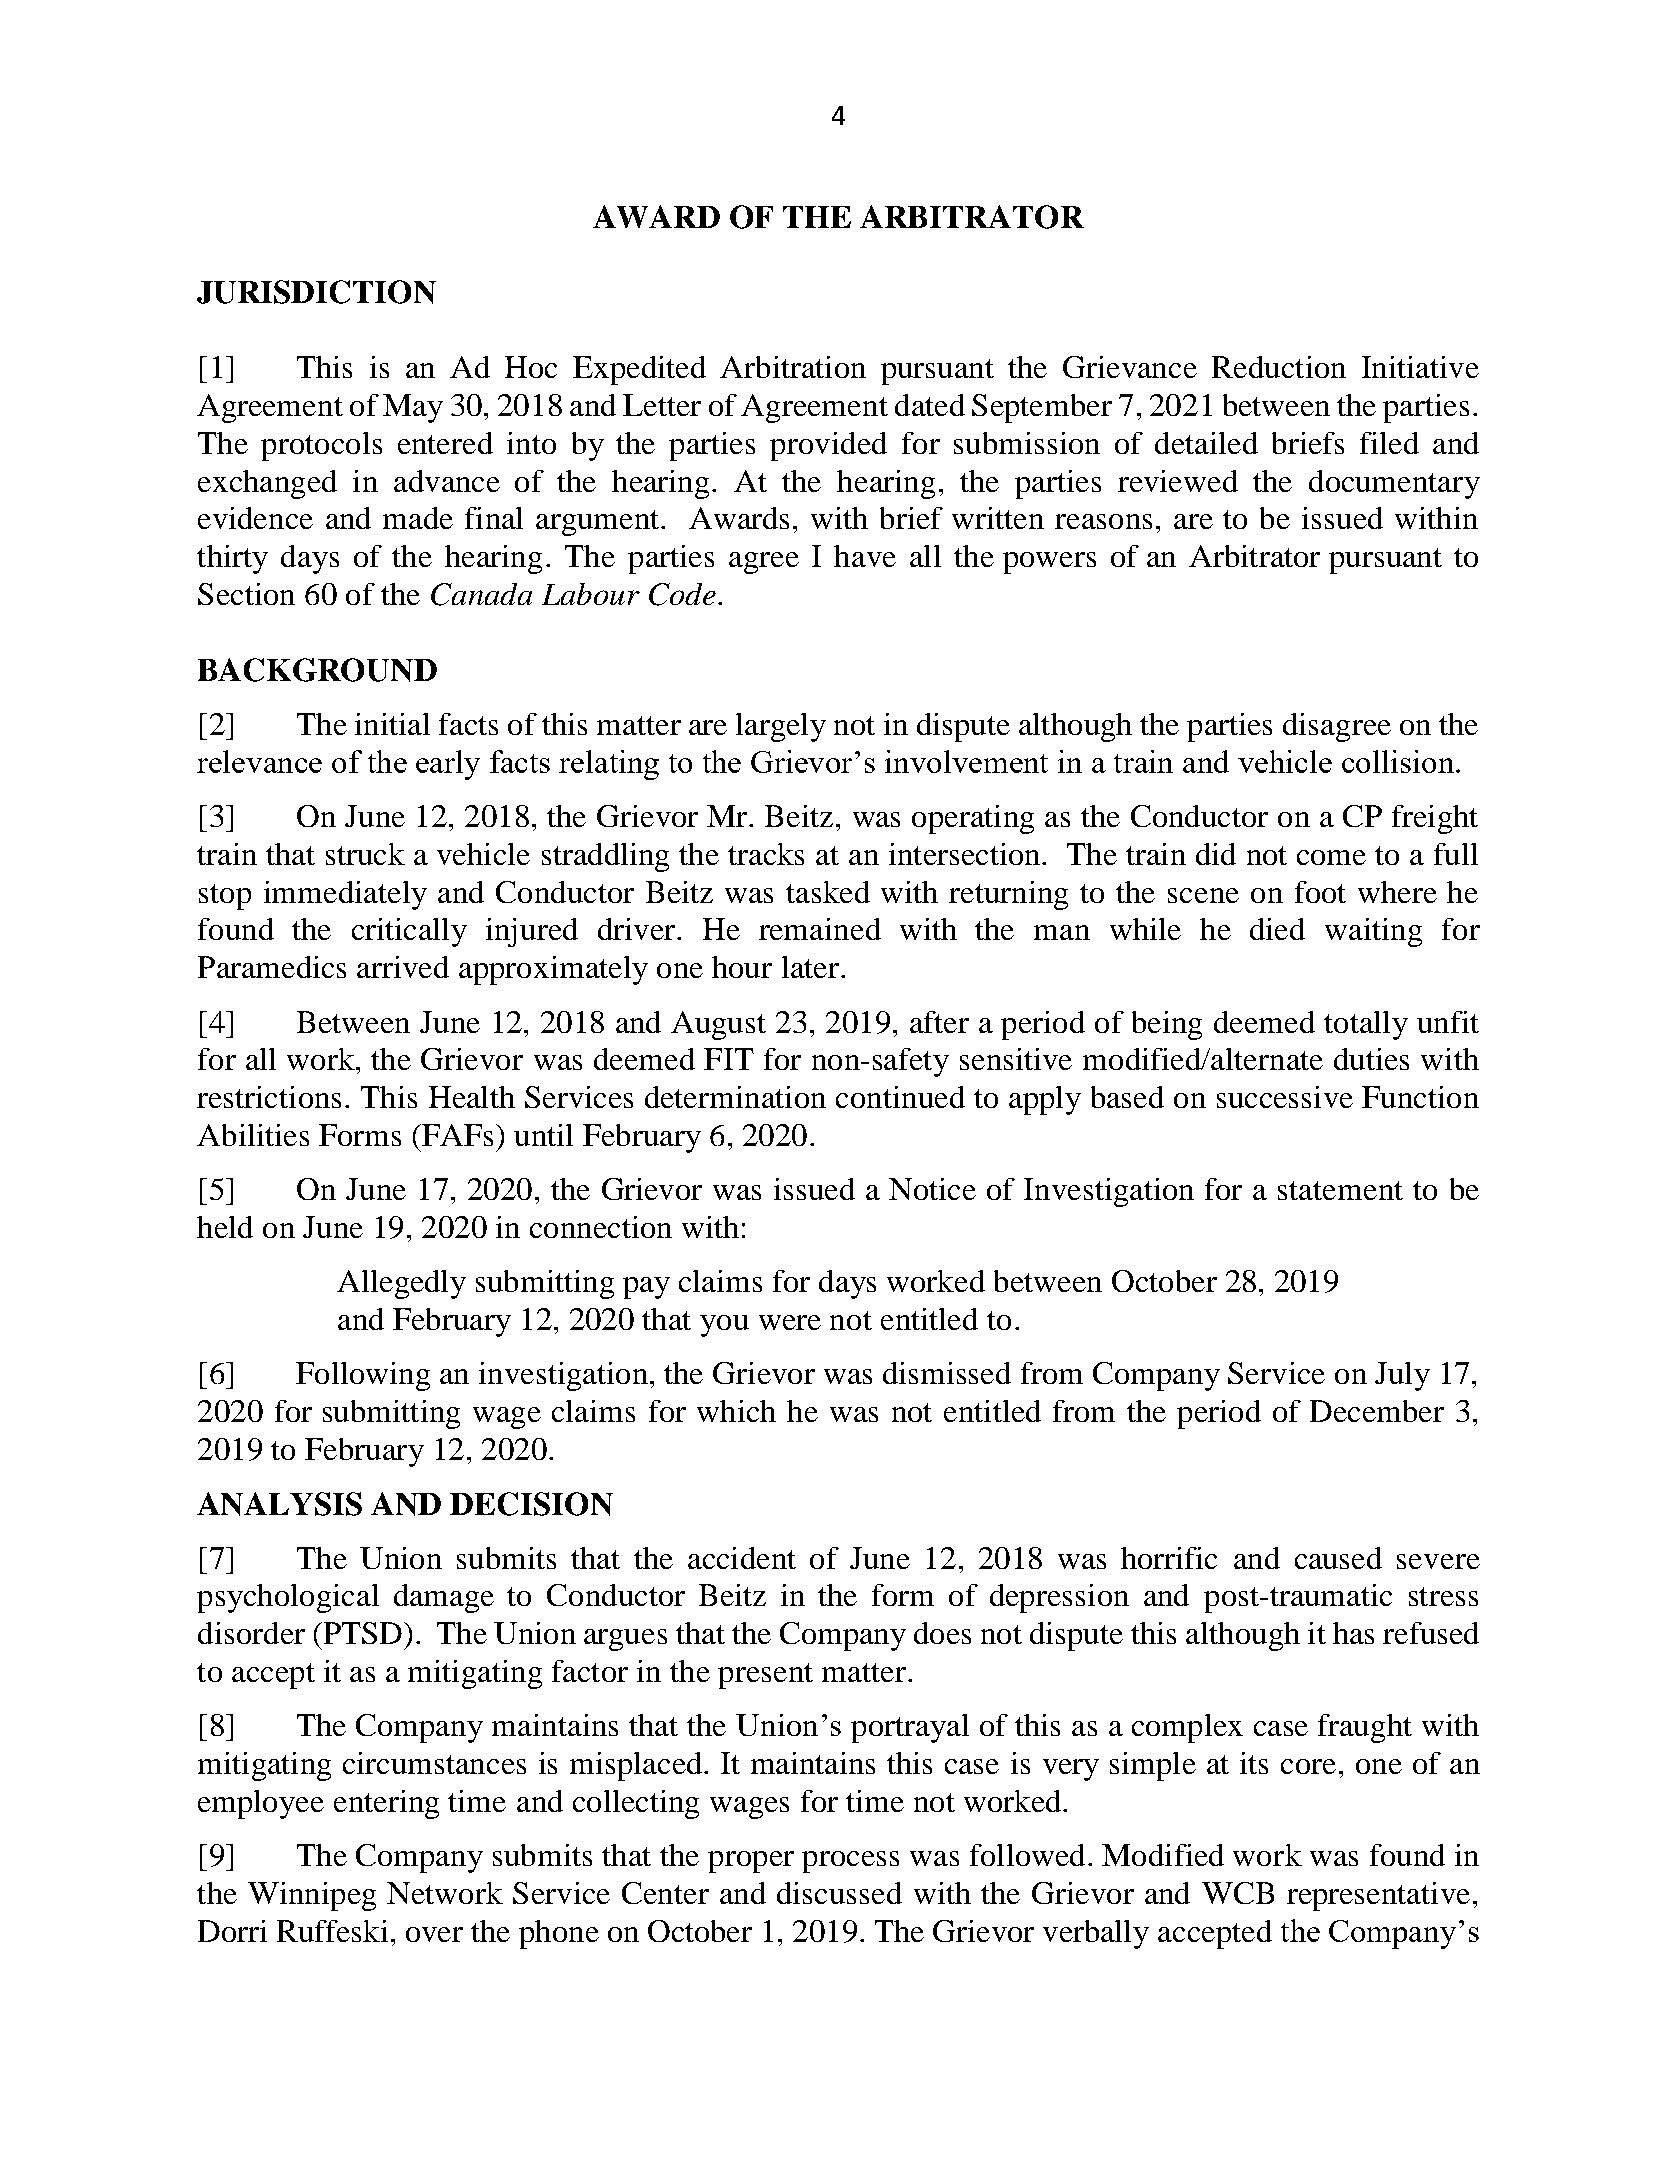  I want to click on Winnipeg, so click(312, 1896).
